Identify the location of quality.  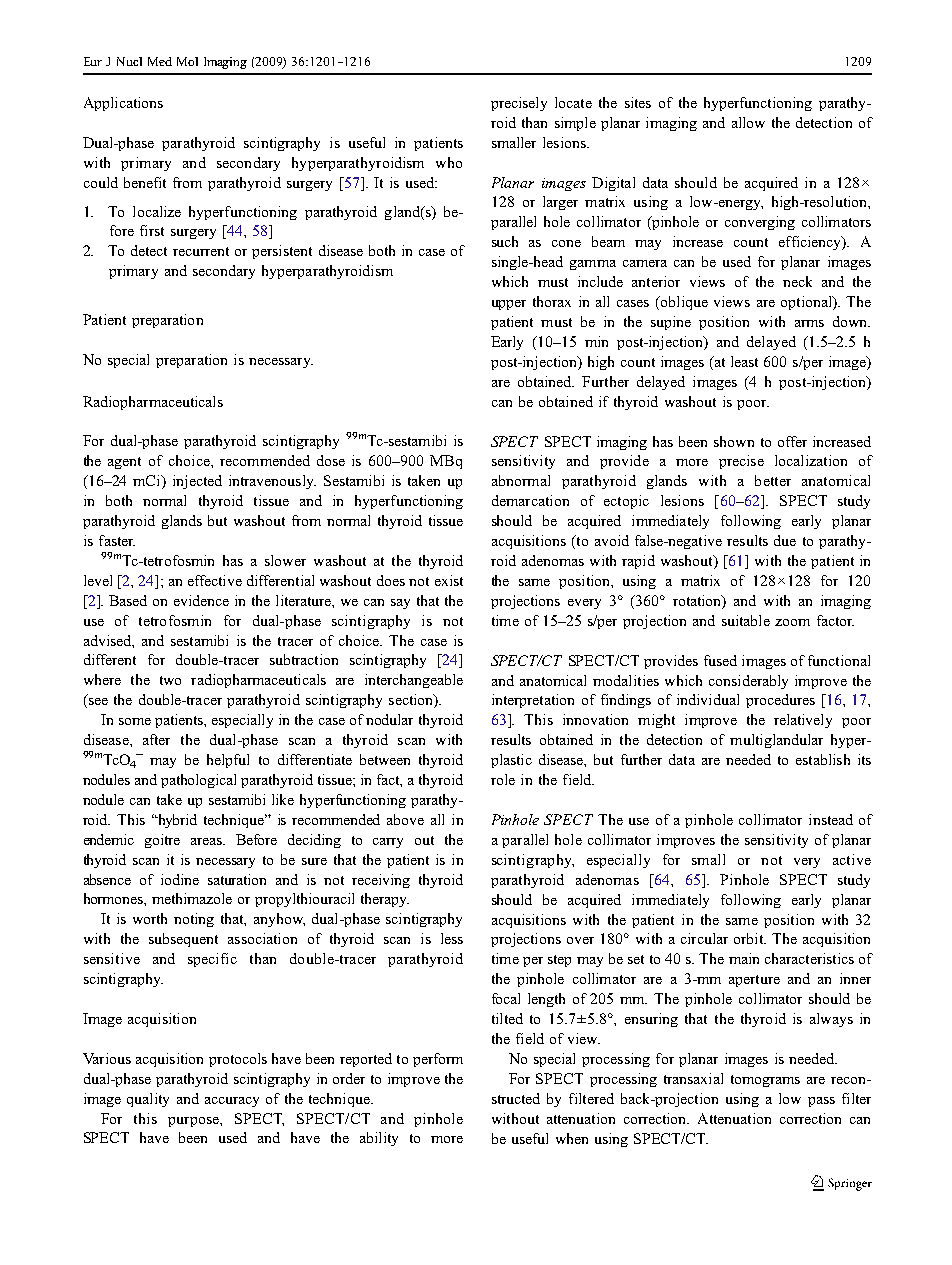
(148, 1100).
